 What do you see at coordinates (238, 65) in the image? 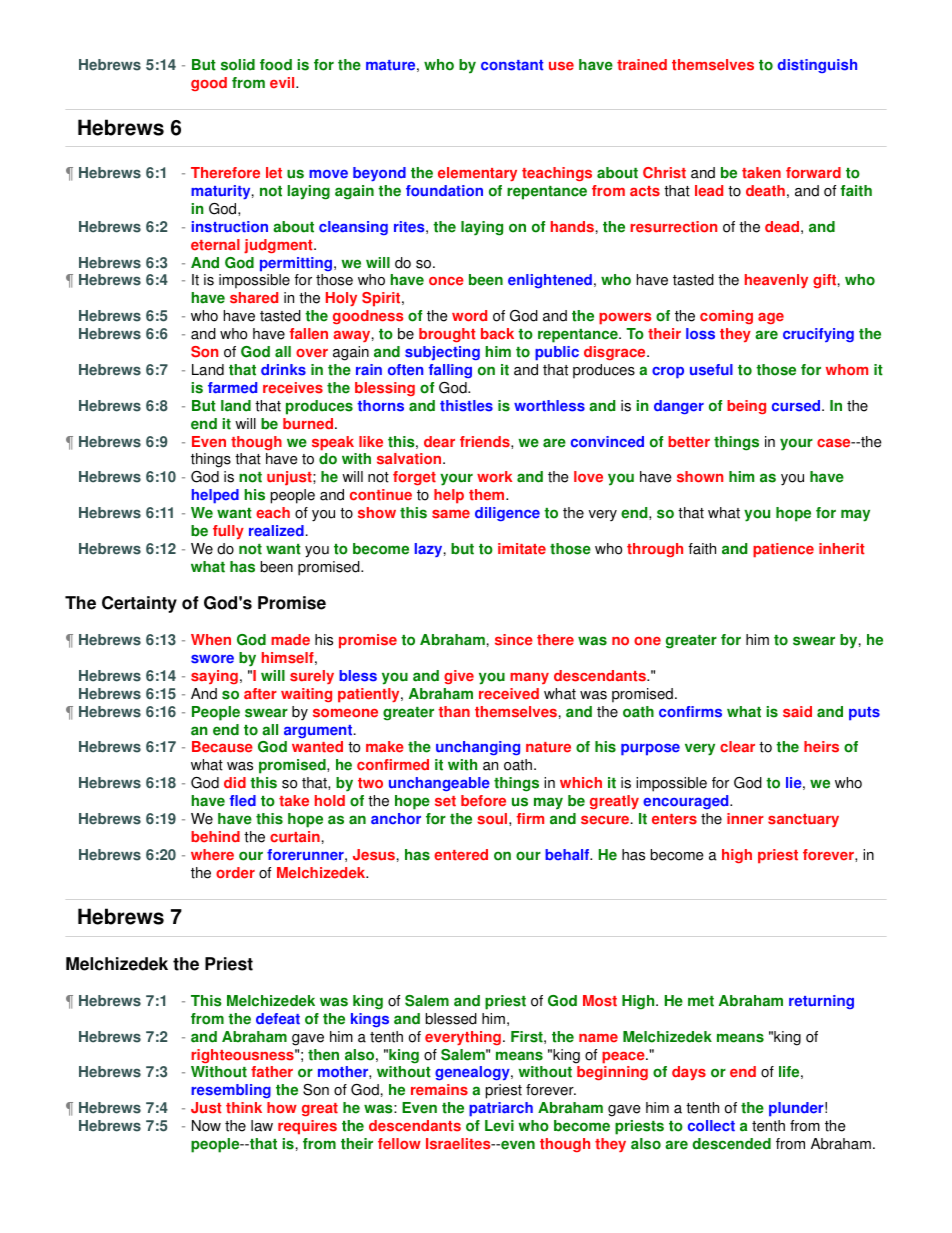
I see `solid` at bounding box center [238, 65].
